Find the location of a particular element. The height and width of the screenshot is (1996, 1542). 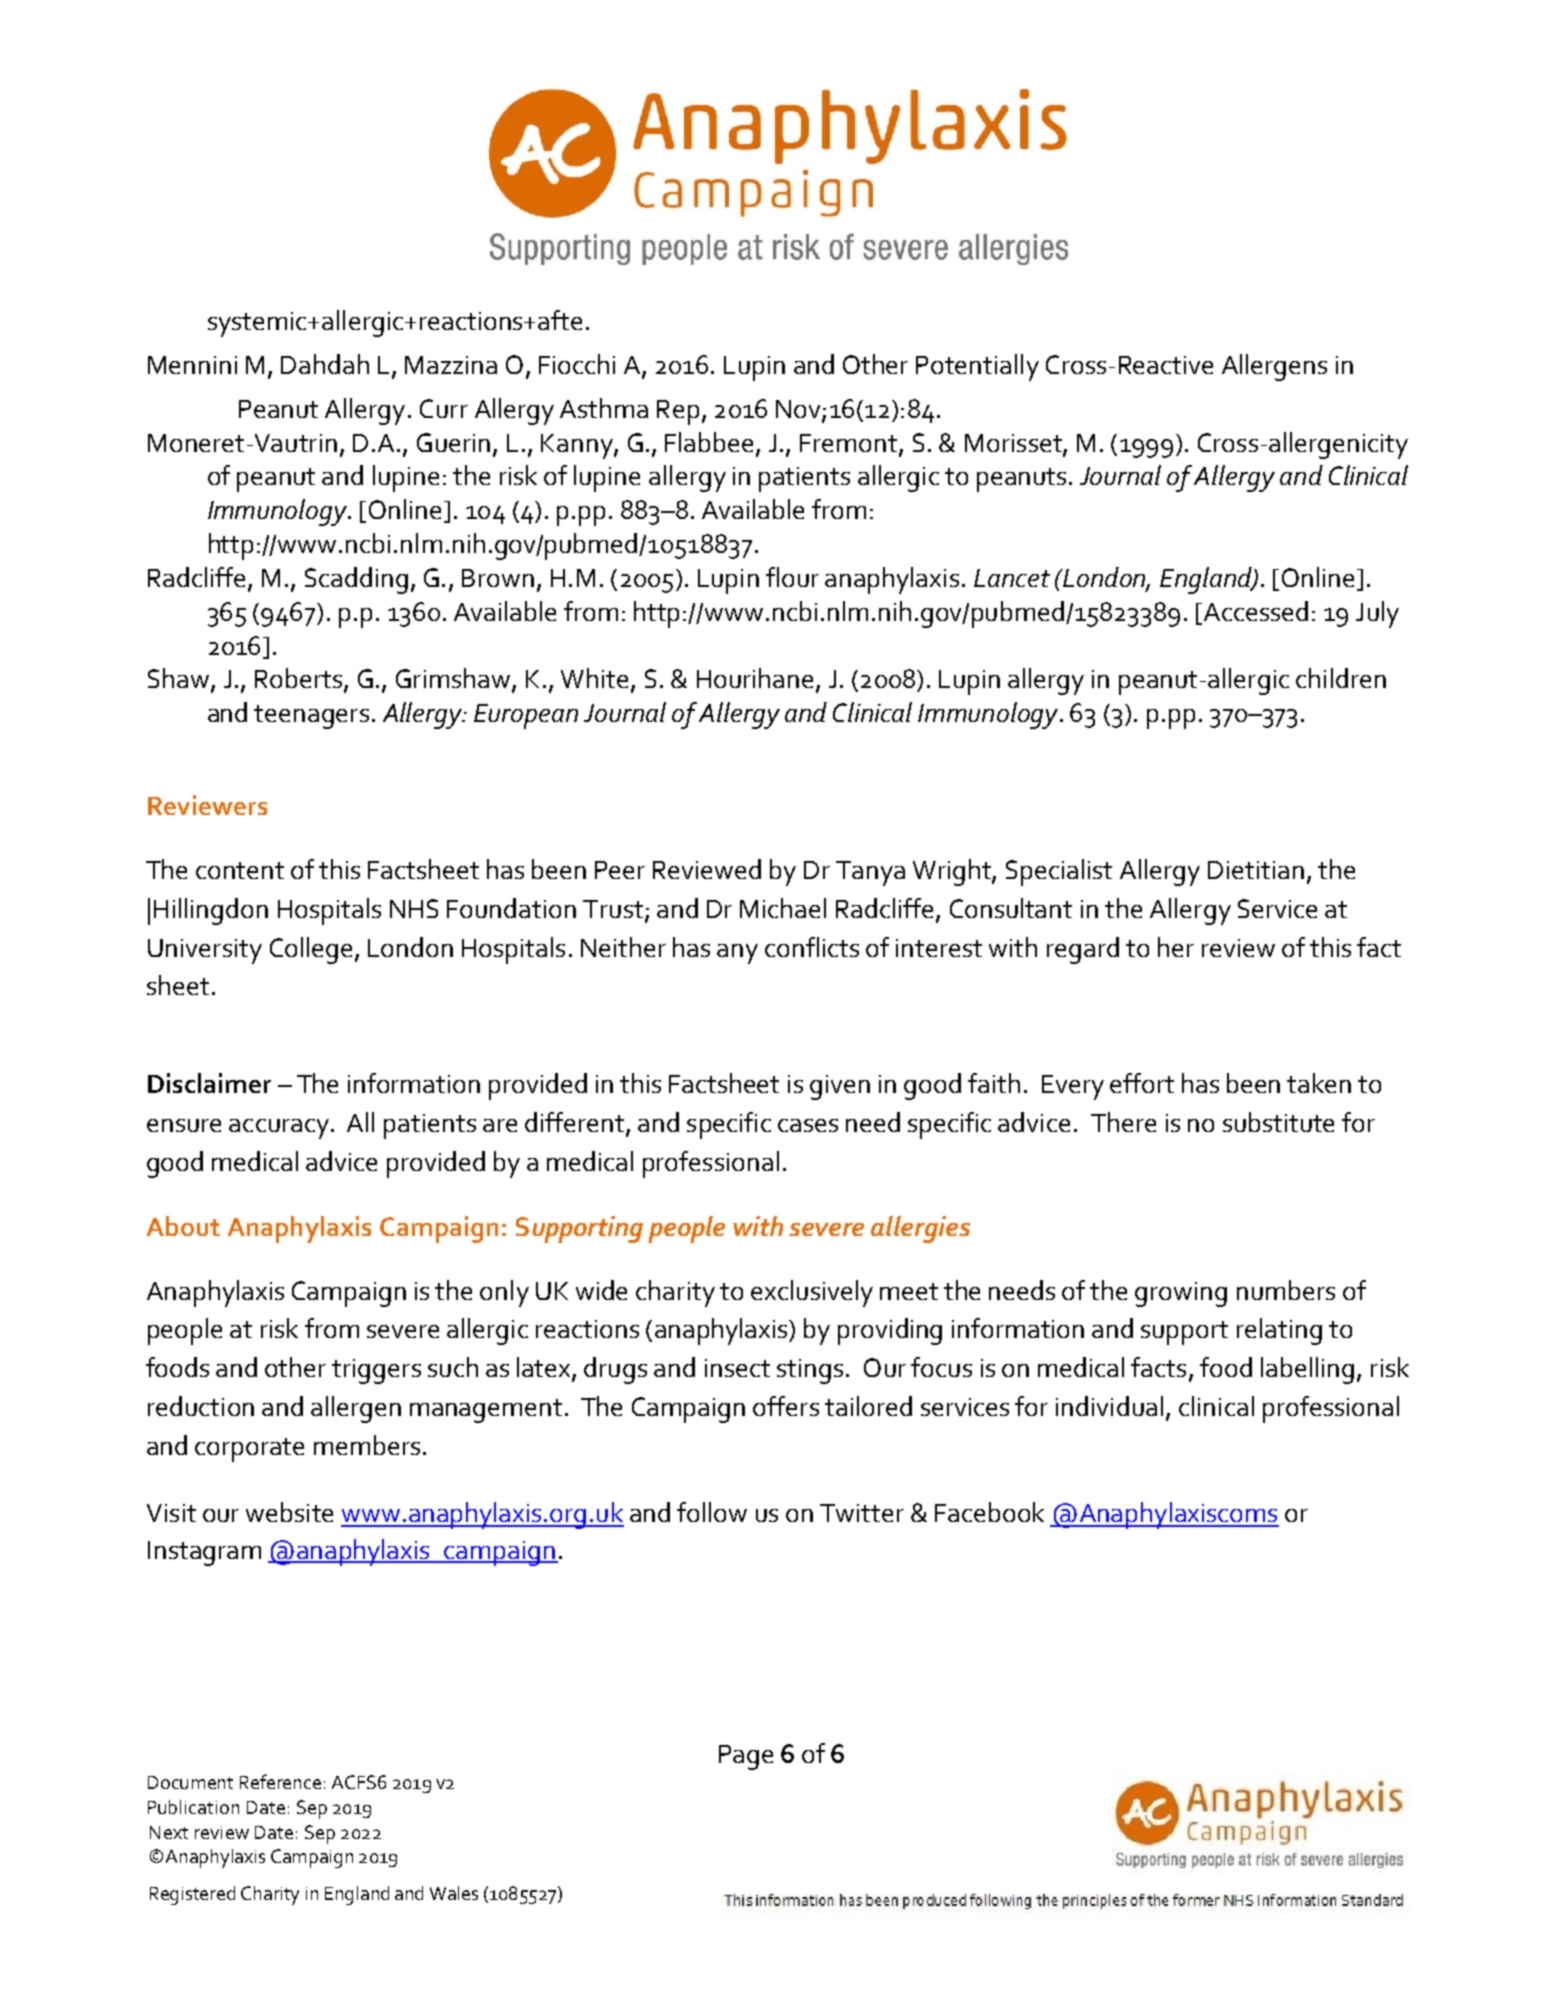

College is located at coordinates (311, 950).
